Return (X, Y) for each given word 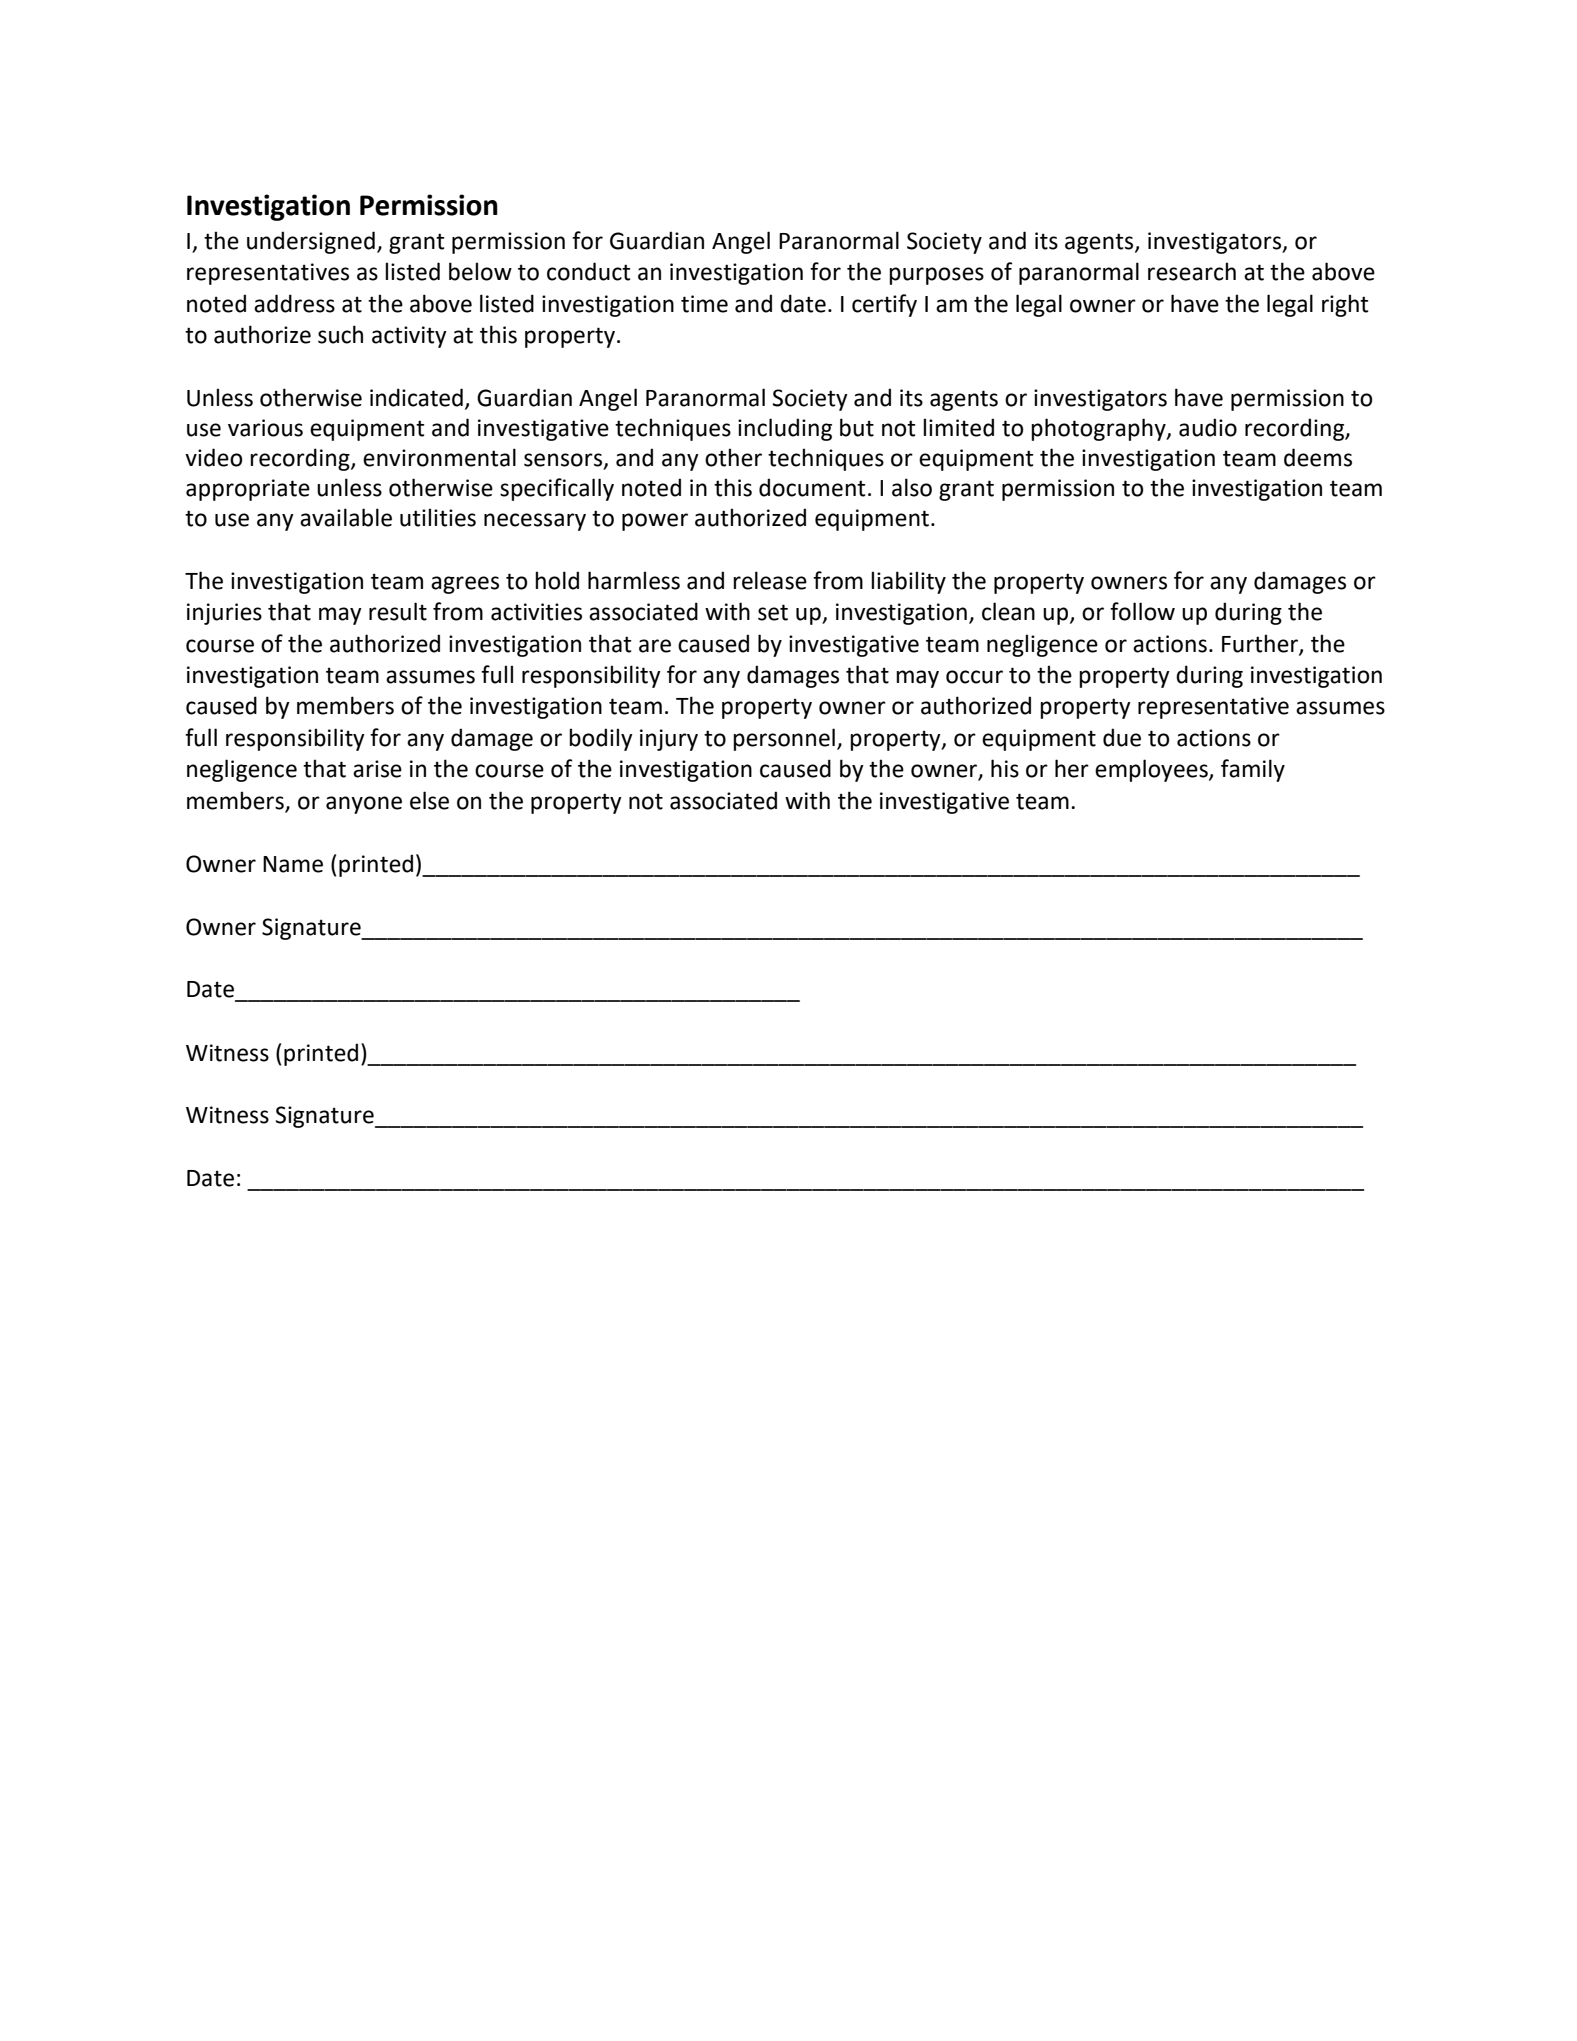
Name (293, 864)
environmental (439, 457)
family (1253, 770)
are (655, 646)
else (429, 800)
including (785, 429)
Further (1261, 644)
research (1192, 271)
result (398, 611)
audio (1208, 427)
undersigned (311, 242)
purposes (936, 276)
